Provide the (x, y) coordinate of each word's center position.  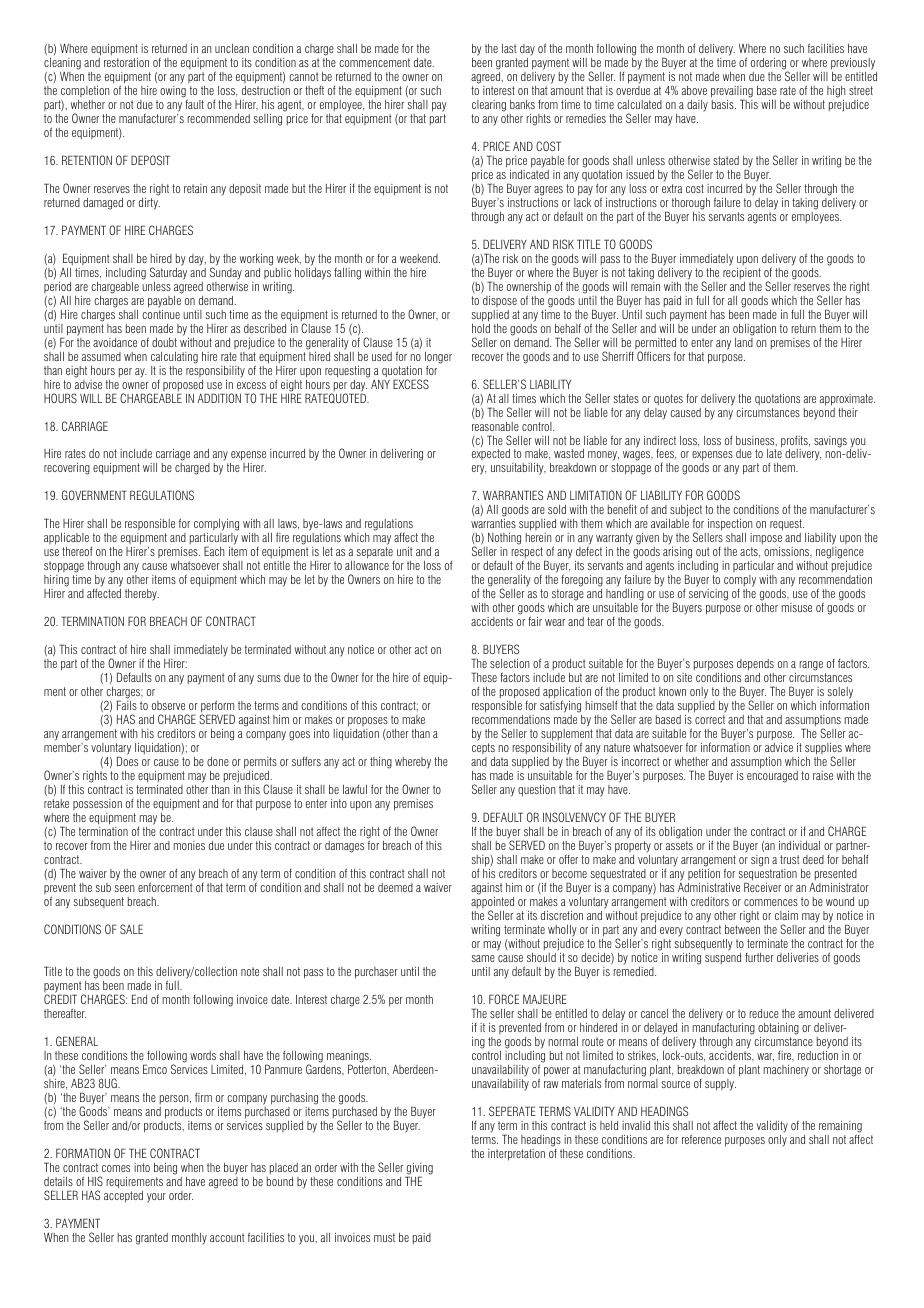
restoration (126, 62)
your (156, 1198)
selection (510, 663)
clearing (489, 106)
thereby (142, 595)
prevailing (732, 93)
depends (755, 666)
